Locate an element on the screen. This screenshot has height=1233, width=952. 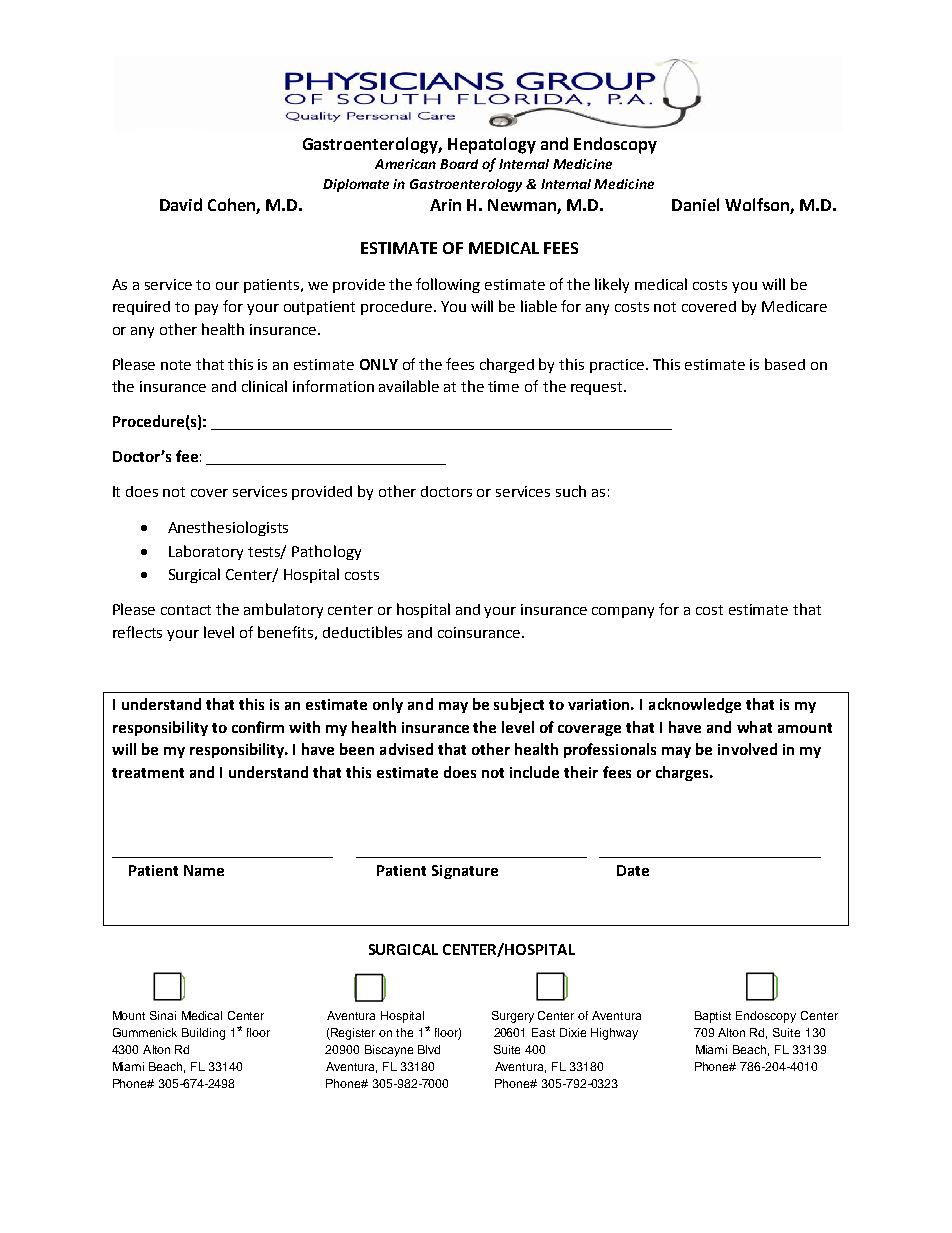
time is located at coordinates (503, 386).
